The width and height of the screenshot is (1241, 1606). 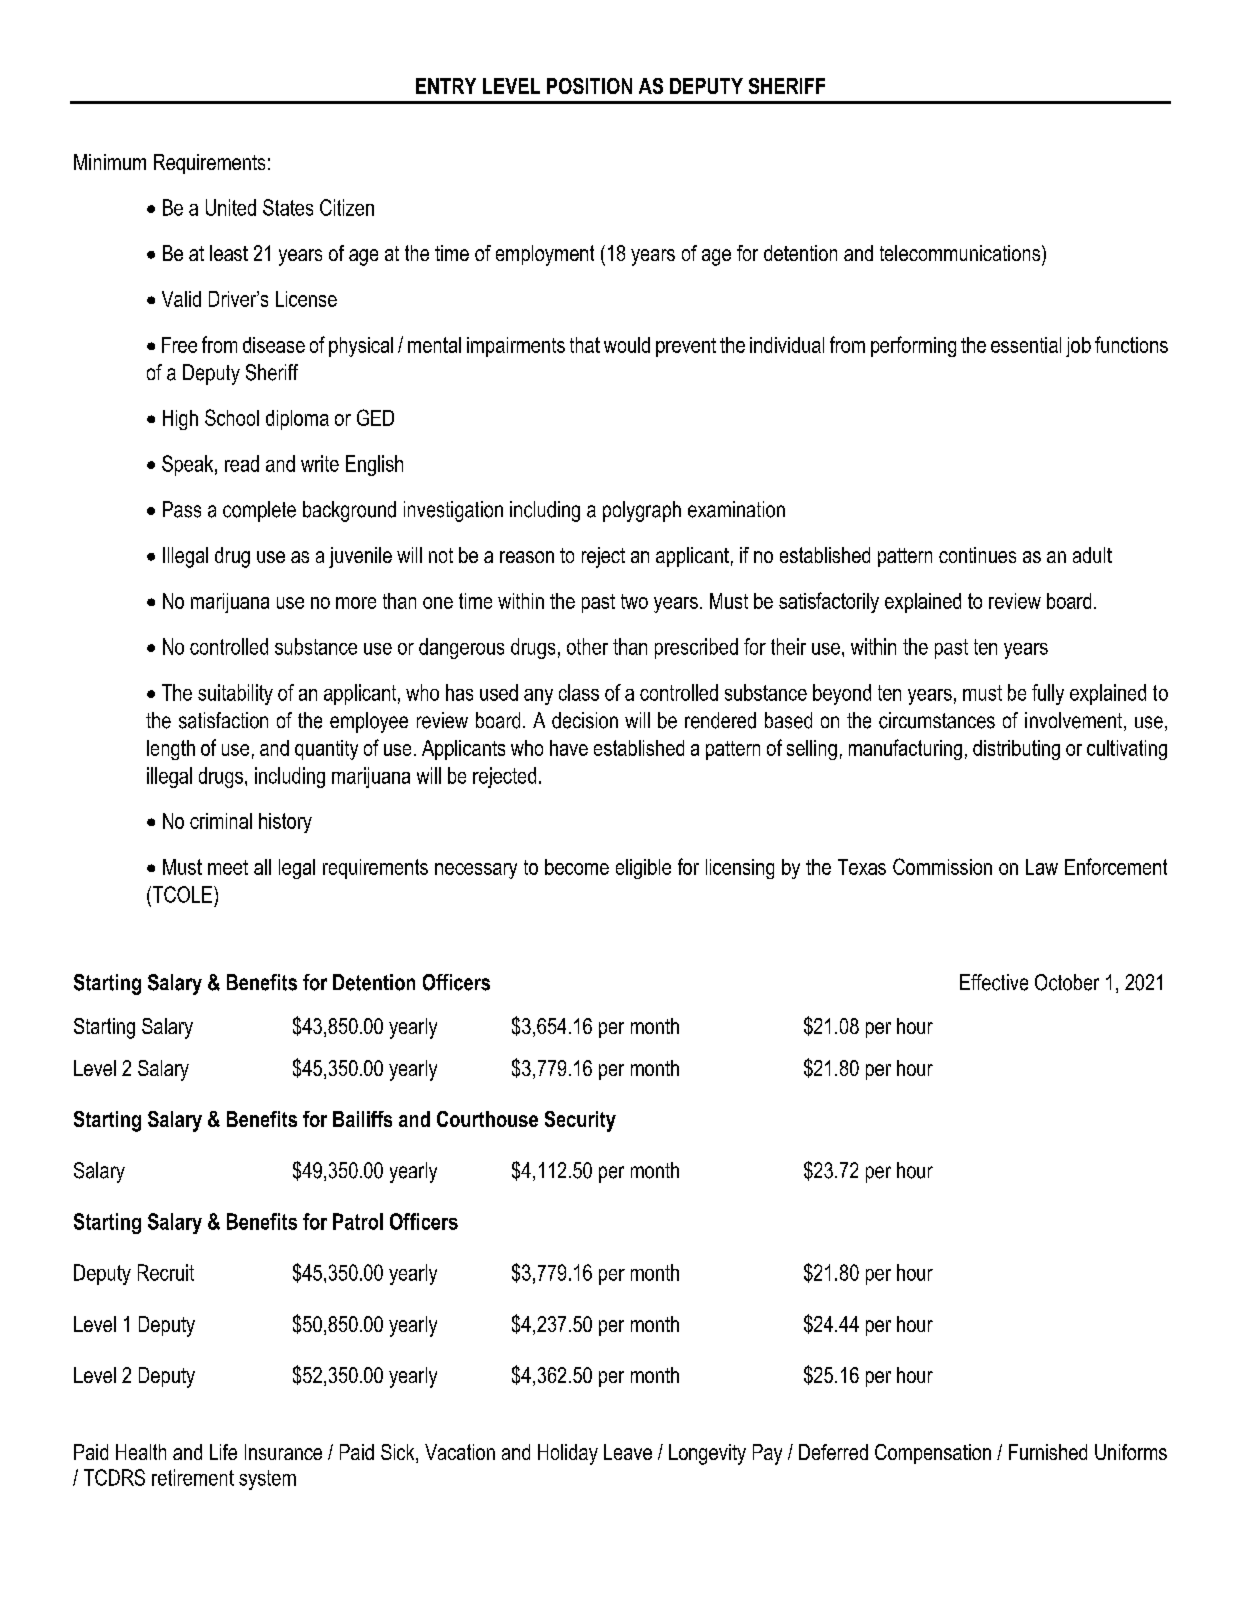 What do you see at coordinates (589, 86) in the screenshot?
I see `POSITION` at bounding box center [589, 86].
